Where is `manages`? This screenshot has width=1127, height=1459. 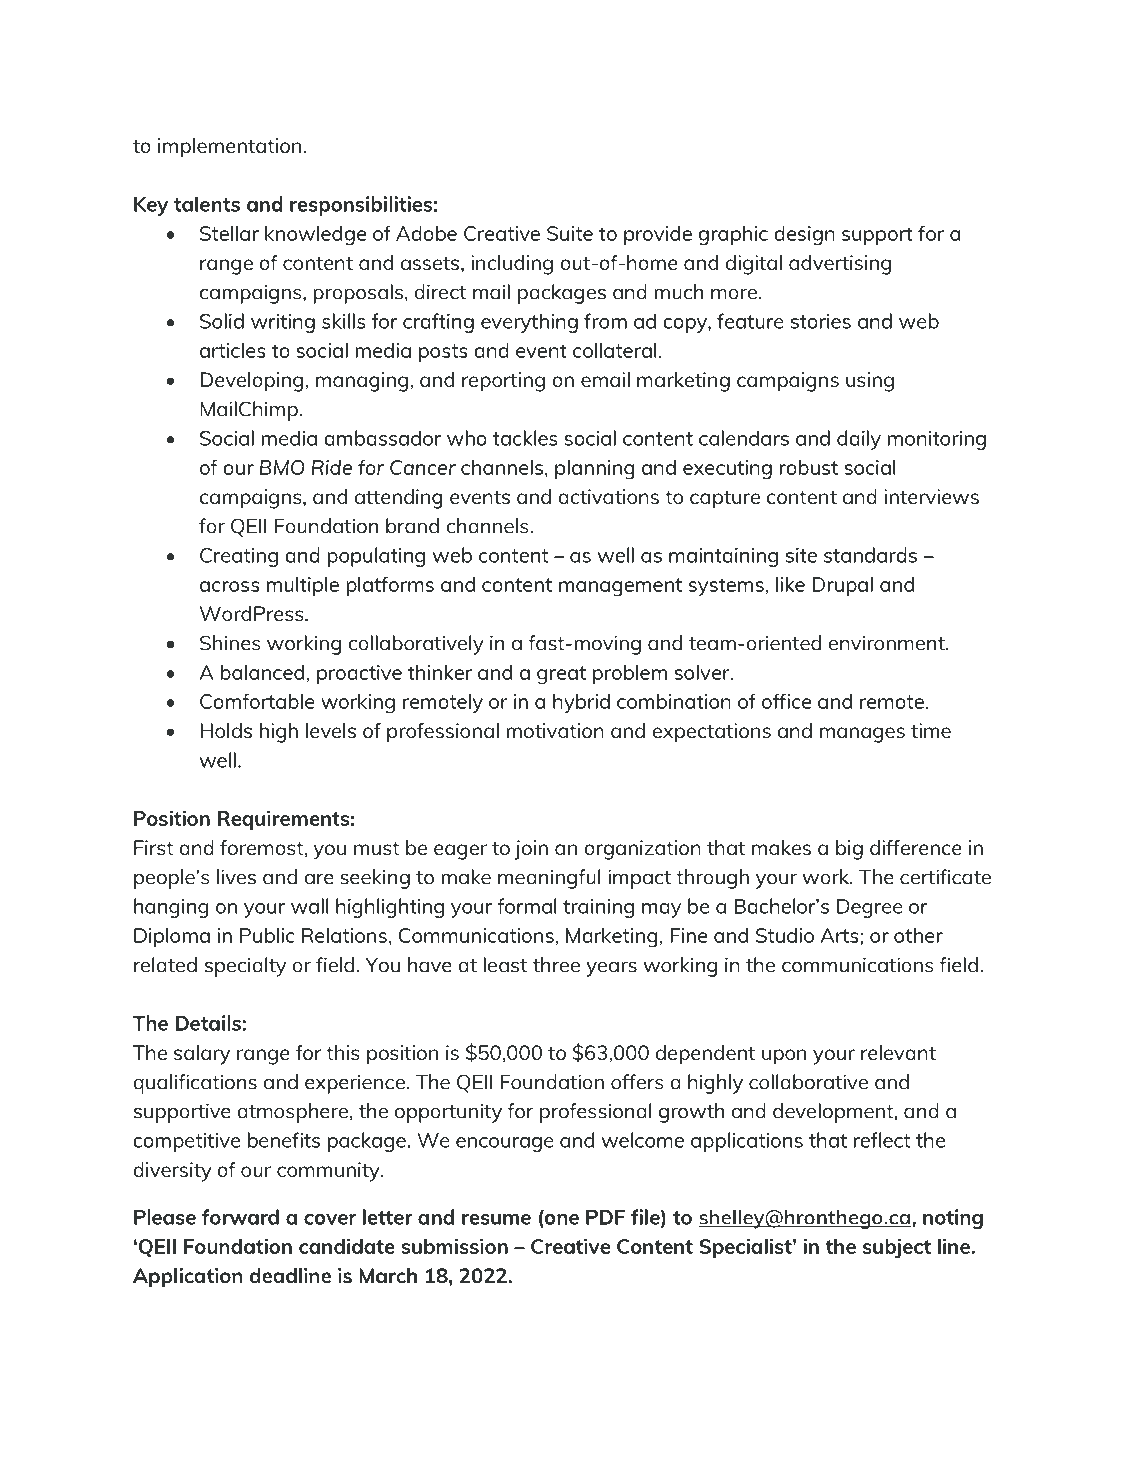 manages is located at coordinates (862, 735).
